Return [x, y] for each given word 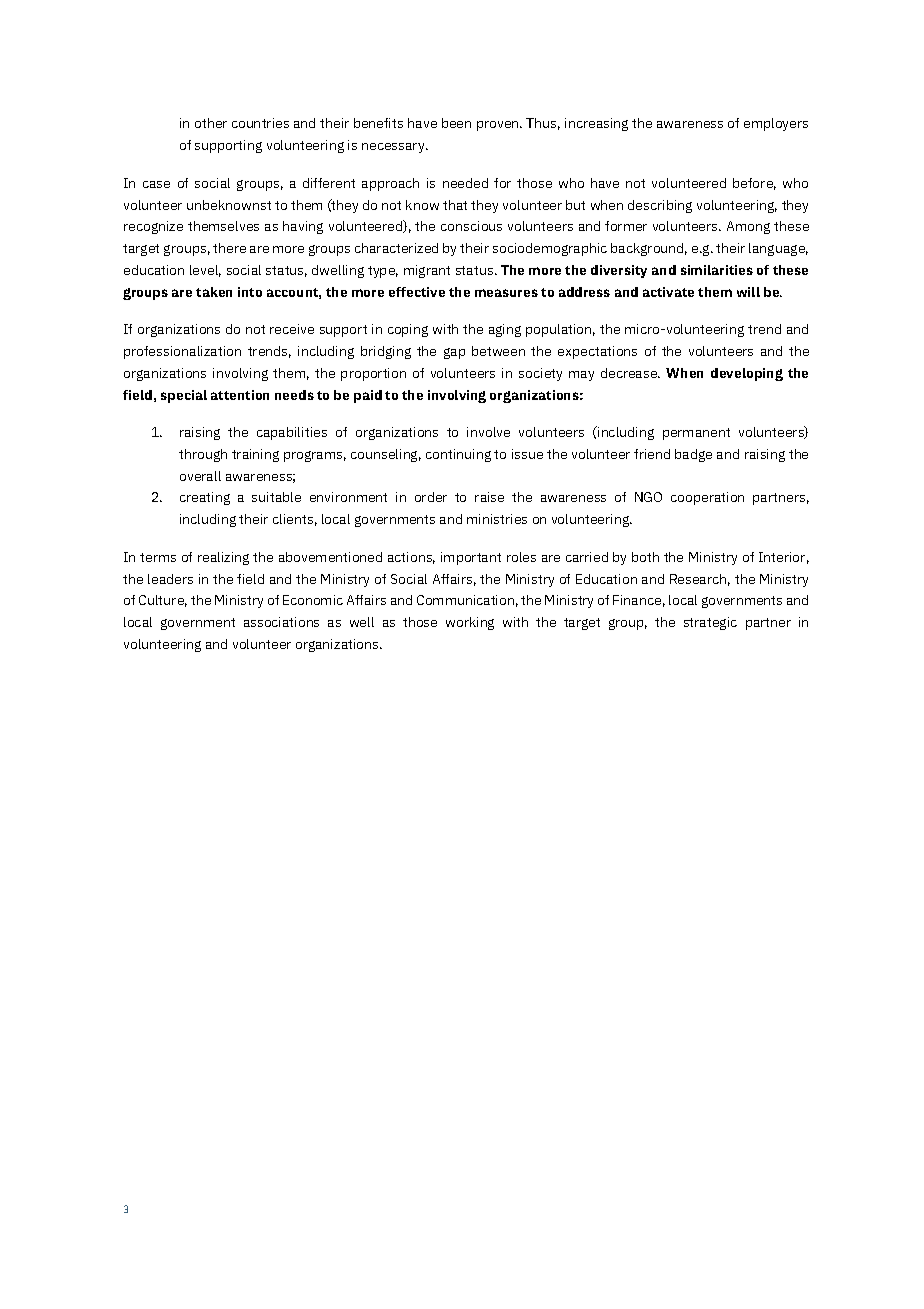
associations [281, 622]
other [211, 123]
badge [693, 455]
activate [668, 292]
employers [776, 124]
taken [214, 292]
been [456, 123]
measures [506, 293]
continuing [458, 455]
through [203, 455]
